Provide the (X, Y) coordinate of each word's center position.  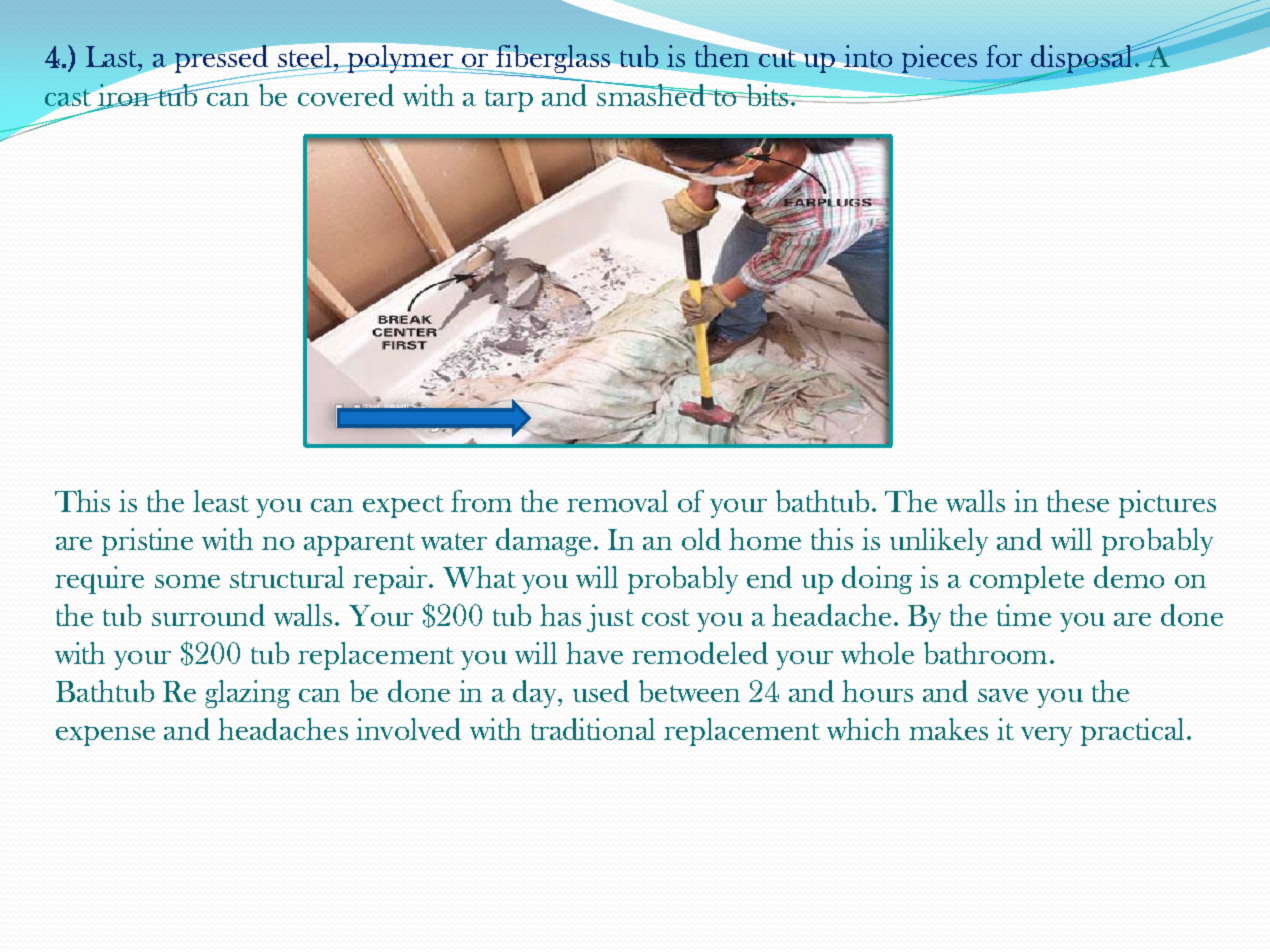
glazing (247, 694)
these (1078, 501)
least (221, 501)
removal (617, 501)
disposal (1083, 60)
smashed (651, 93)
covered (346, 95)
